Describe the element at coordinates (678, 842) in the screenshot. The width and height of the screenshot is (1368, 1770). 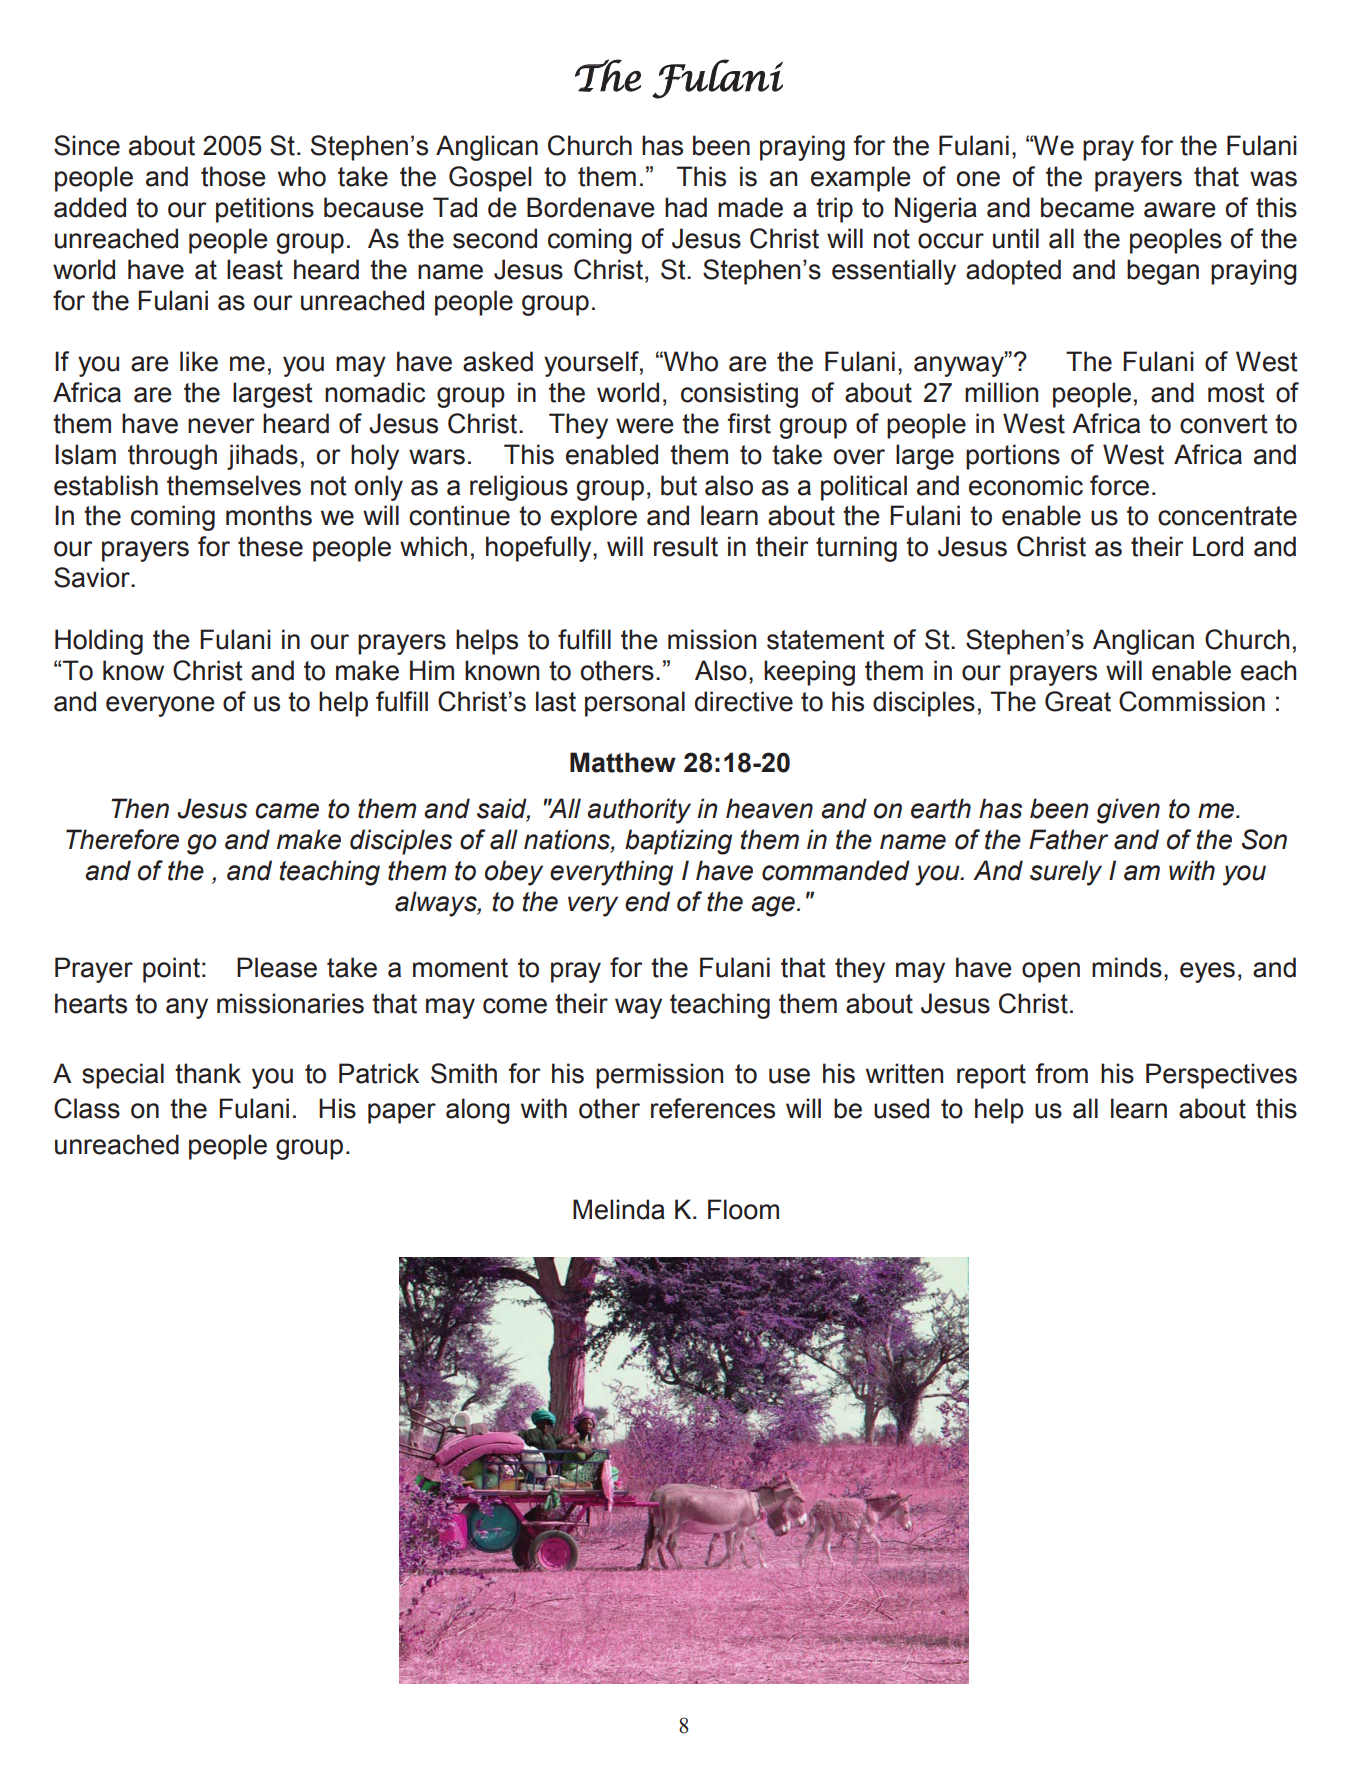
I see `baptizing` at that location.
